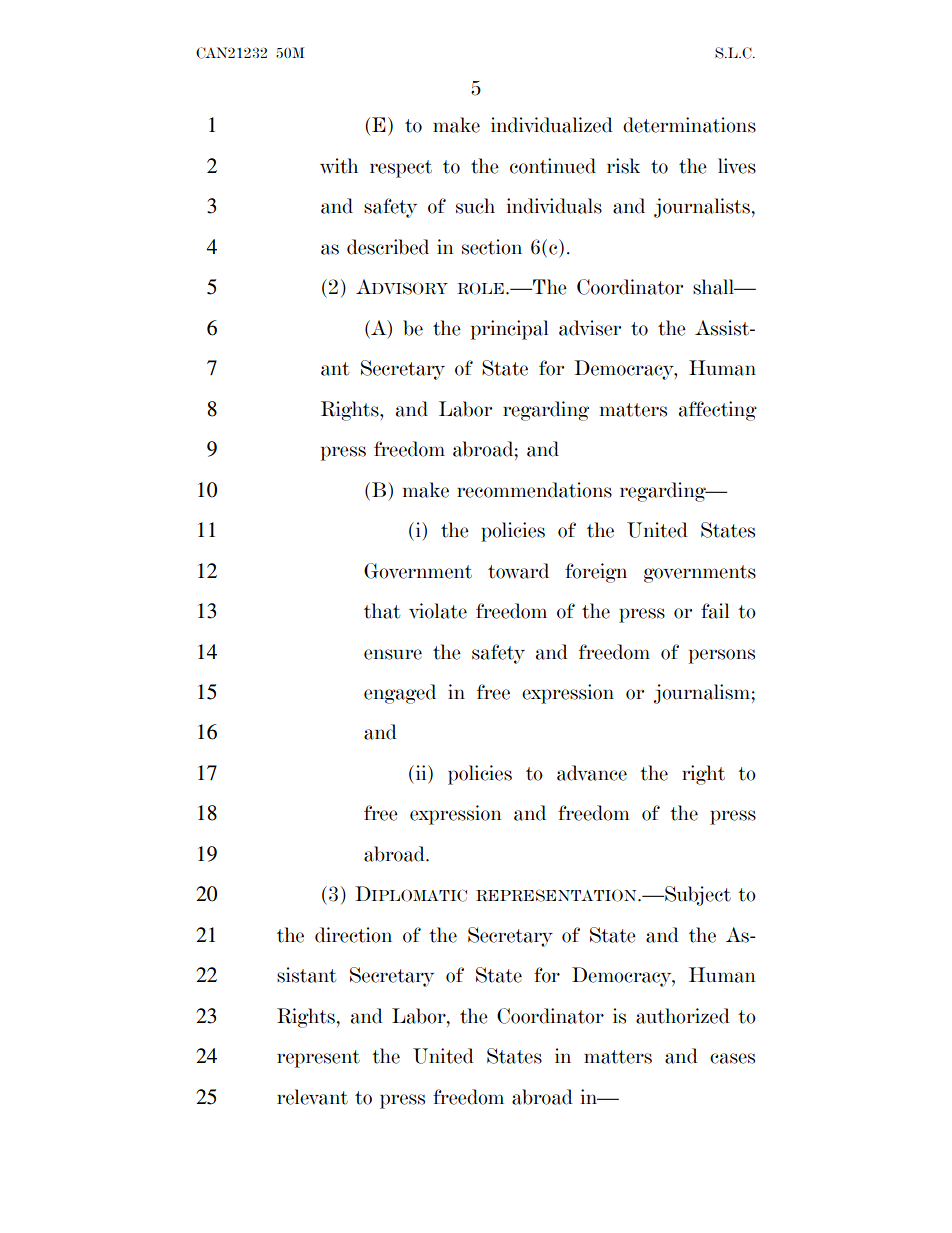 The image size is (952, 1233). What do you see at coordinates (732, 1058) in the image?
I see `cases` at bounding box center [732, 1058].
